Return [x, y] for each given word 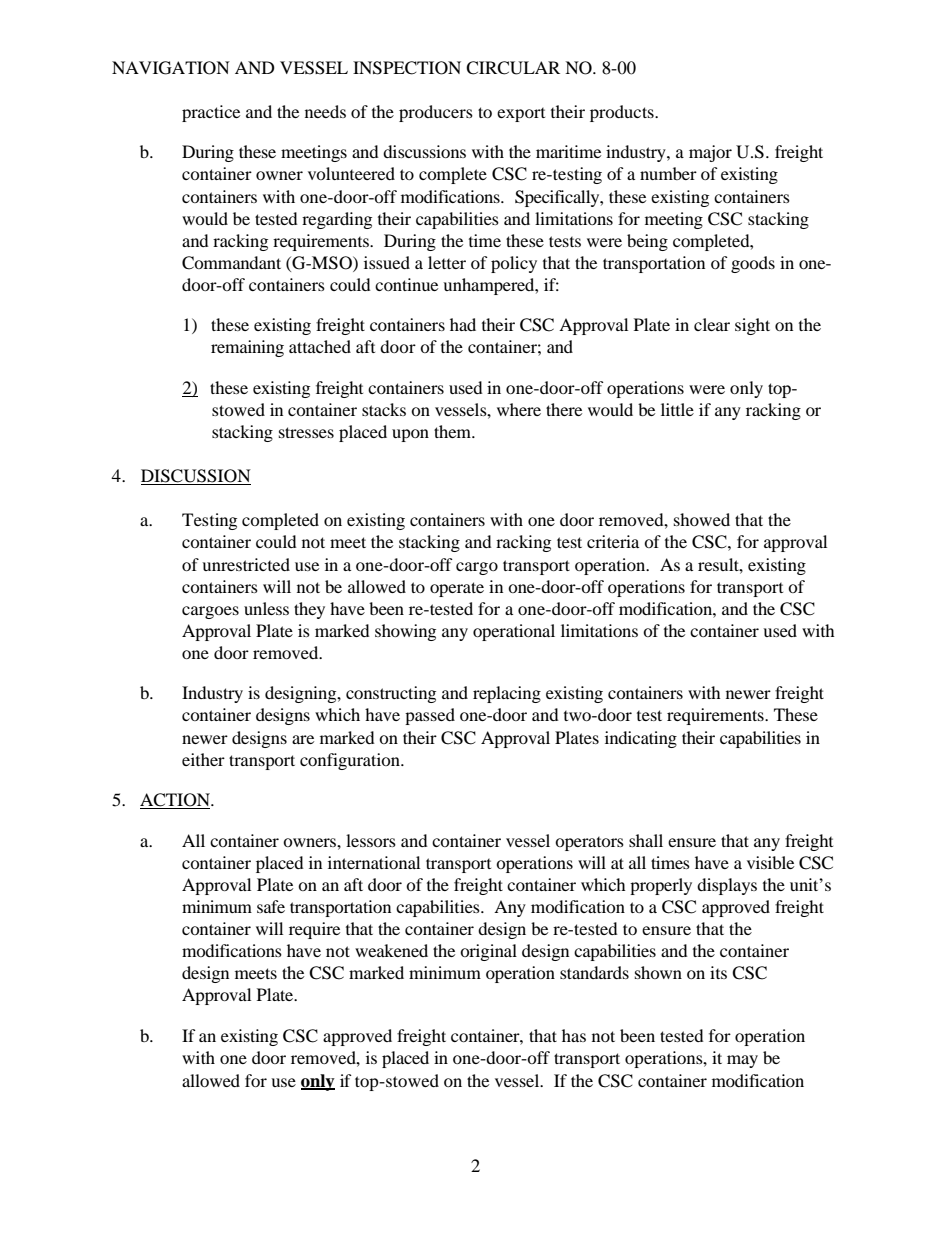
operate [457, 589]
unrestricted [246, 564]
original [488, 952]
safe [271, 906]
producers [436, 113]
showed [702, 519]
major [710, 153]
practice [211, 113]
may [742, 1061]
